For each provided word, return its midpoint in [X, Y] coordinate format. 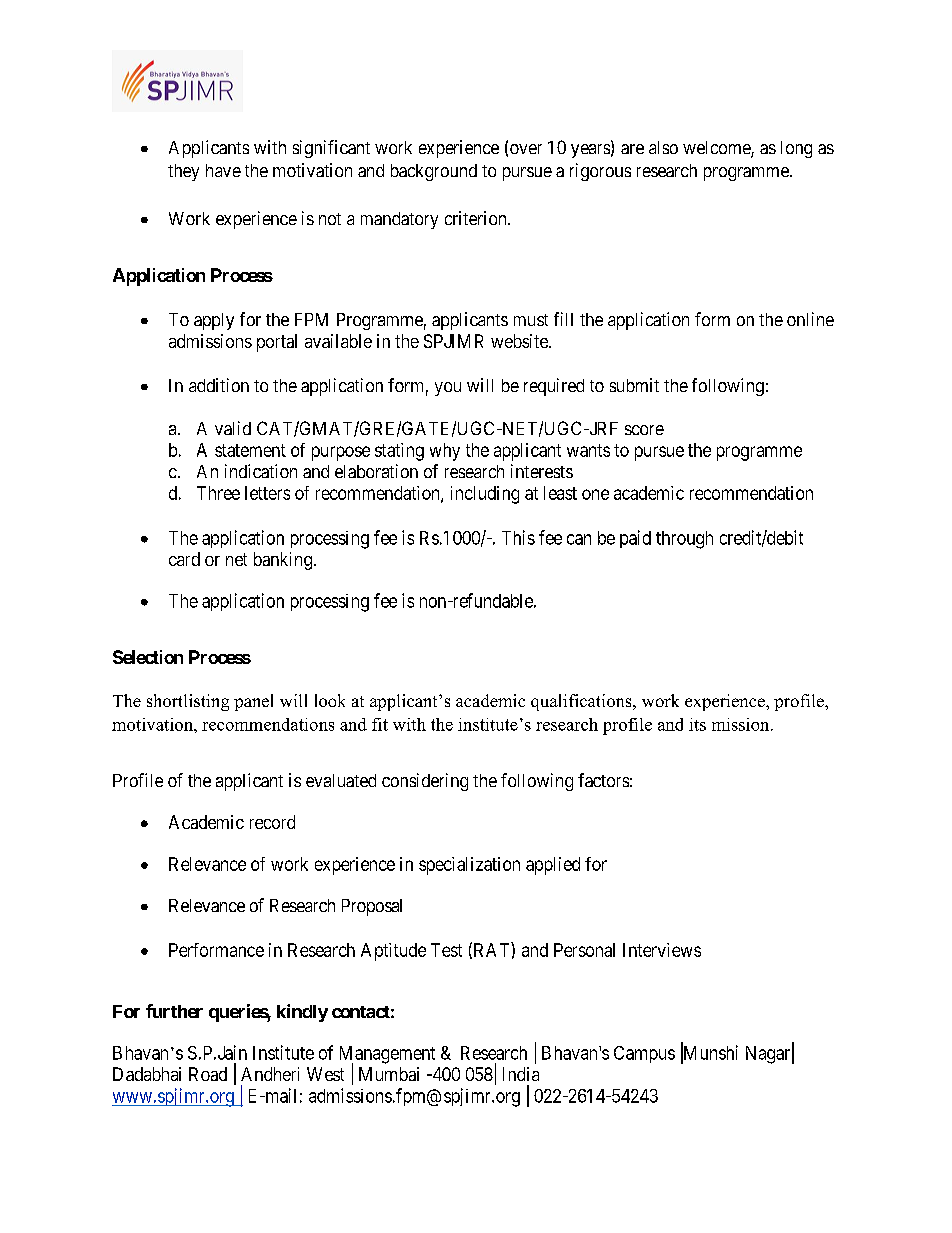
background [434, 172]
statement [250, 450]
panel [253, 702]
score [644, 430]
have [223, 170]
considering [425, 782]
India [521, 1074]
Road [208, 1074]
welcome [717, 149]
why [445, 452]
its [697, 724]
